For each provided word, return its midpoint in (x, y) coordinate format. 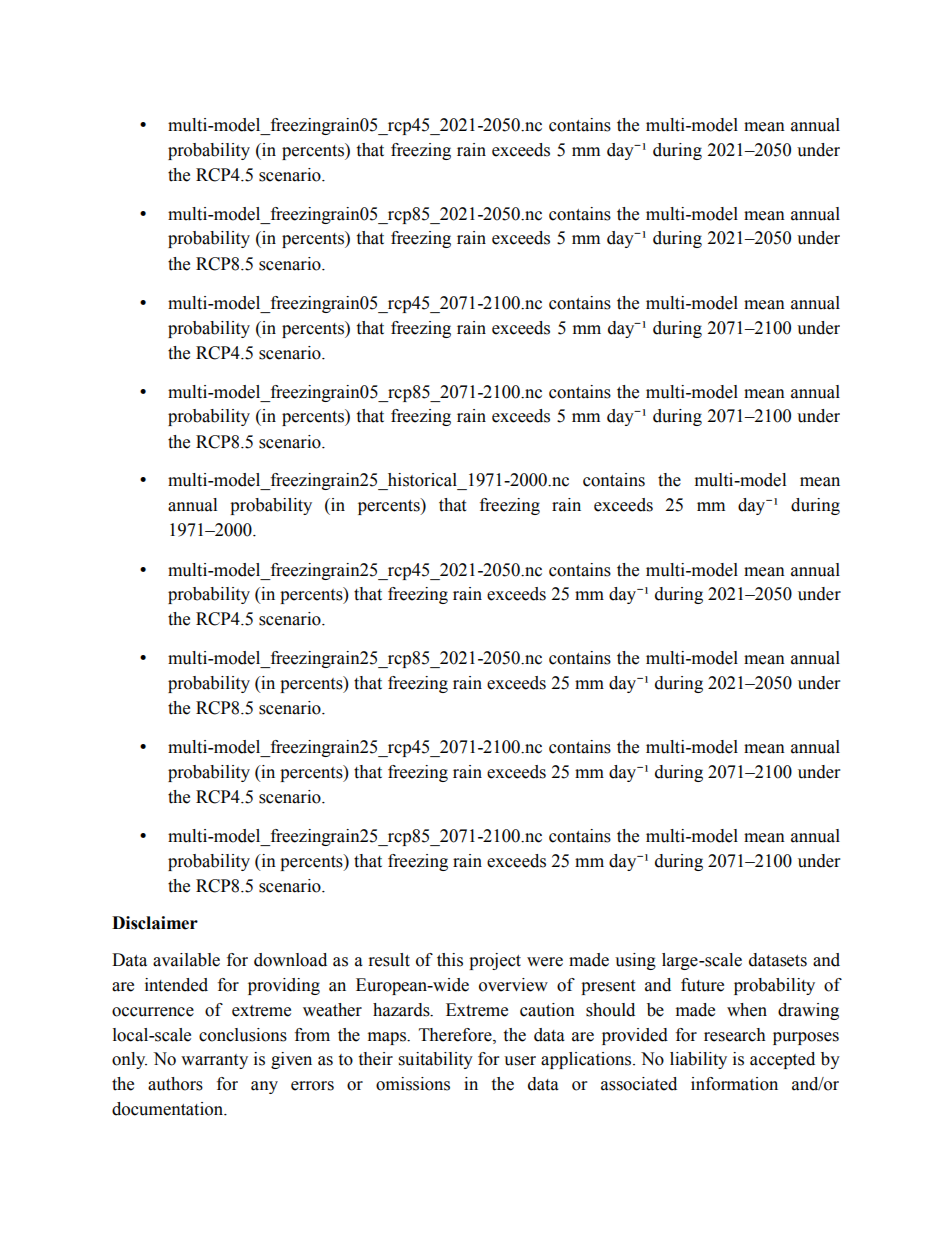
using (635, 961)
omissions (413, 1084)
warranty (214, 1061)
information (734, 1084)
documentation (169, 1109)
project (495, 961)
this (450, 960)
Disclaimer (155, 923)
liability (698, 1060)
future (702, 985)
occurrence (153, 1012)
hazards (402, 1010)
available (186, 960)
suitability (436, 1060)
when (747, 1010)
